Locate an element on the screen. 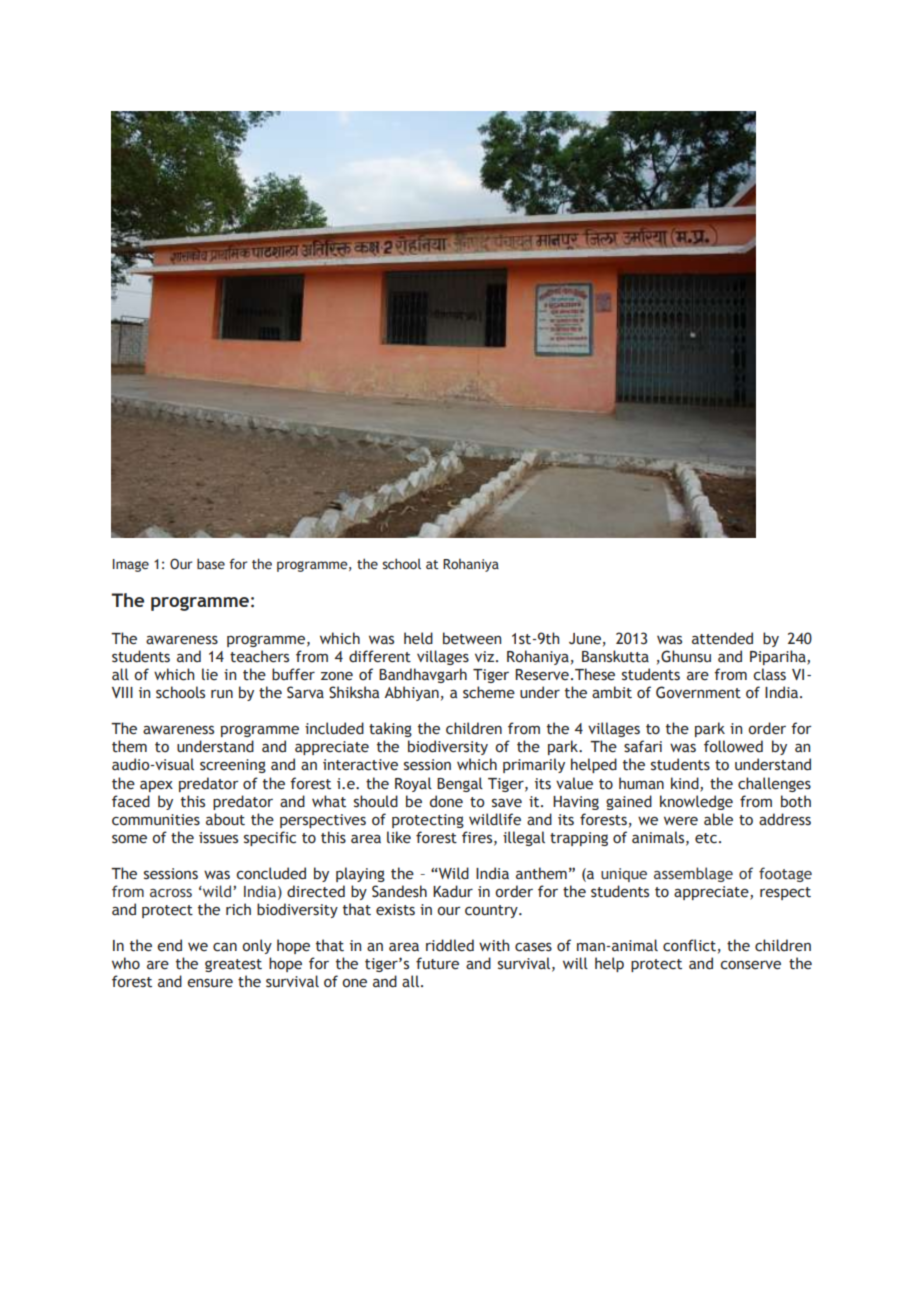 This screenshot has width=924, height=1308. across is located at coordinates (171, 893).
